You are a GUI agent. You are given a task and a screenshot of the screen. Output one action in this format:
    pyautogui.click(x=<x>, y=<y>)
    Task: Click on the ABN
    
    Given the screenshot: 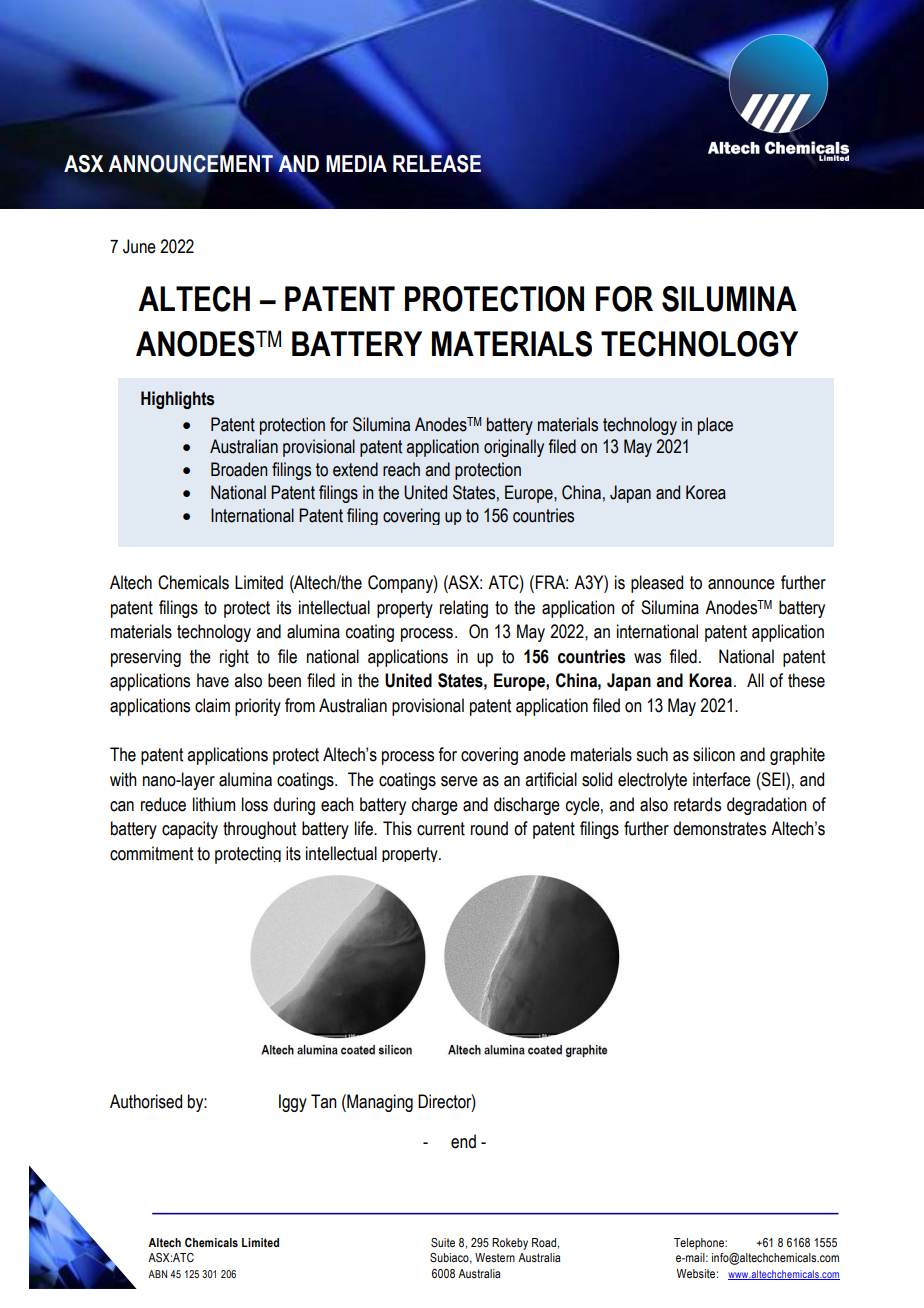 What is the action you would take?
    pyautogui.click(x=157, y=1274)
